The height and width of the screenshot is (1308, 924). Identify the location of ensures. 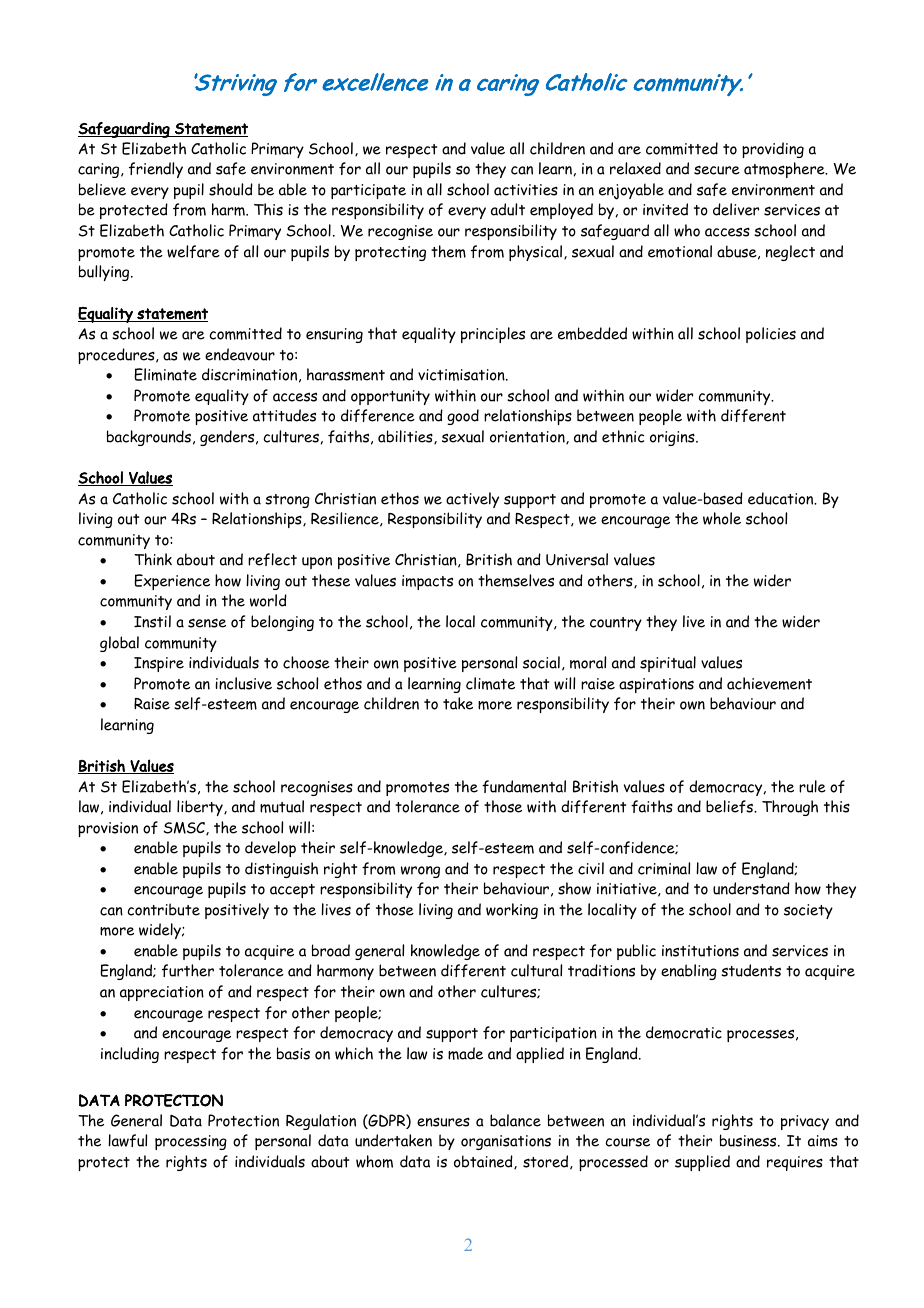
(443, 1122).
